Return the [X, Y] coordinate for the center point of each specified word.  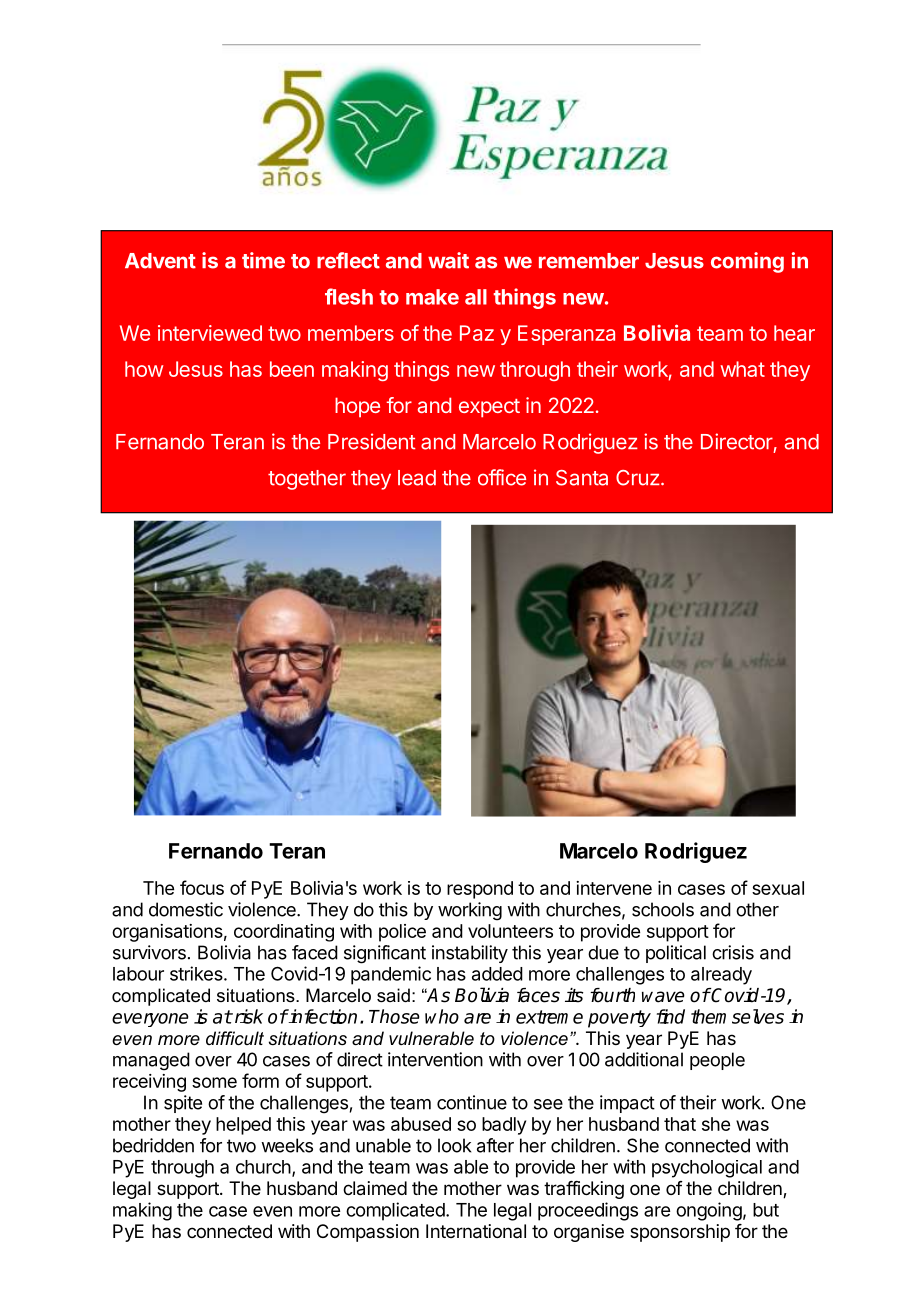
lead [417, 478]
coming [747, 262]
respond [480, 890]
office [502, 477]
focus [202, 887]
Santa [582, 478]
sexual [778, 888]
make [432, 297]
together [307, 480]
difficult [235, 1038]
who [442, 1016]
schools [663, 909]
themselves [737, 1016]
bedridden [153, 1145]
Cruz [638, 478]
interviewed [210, 333]
